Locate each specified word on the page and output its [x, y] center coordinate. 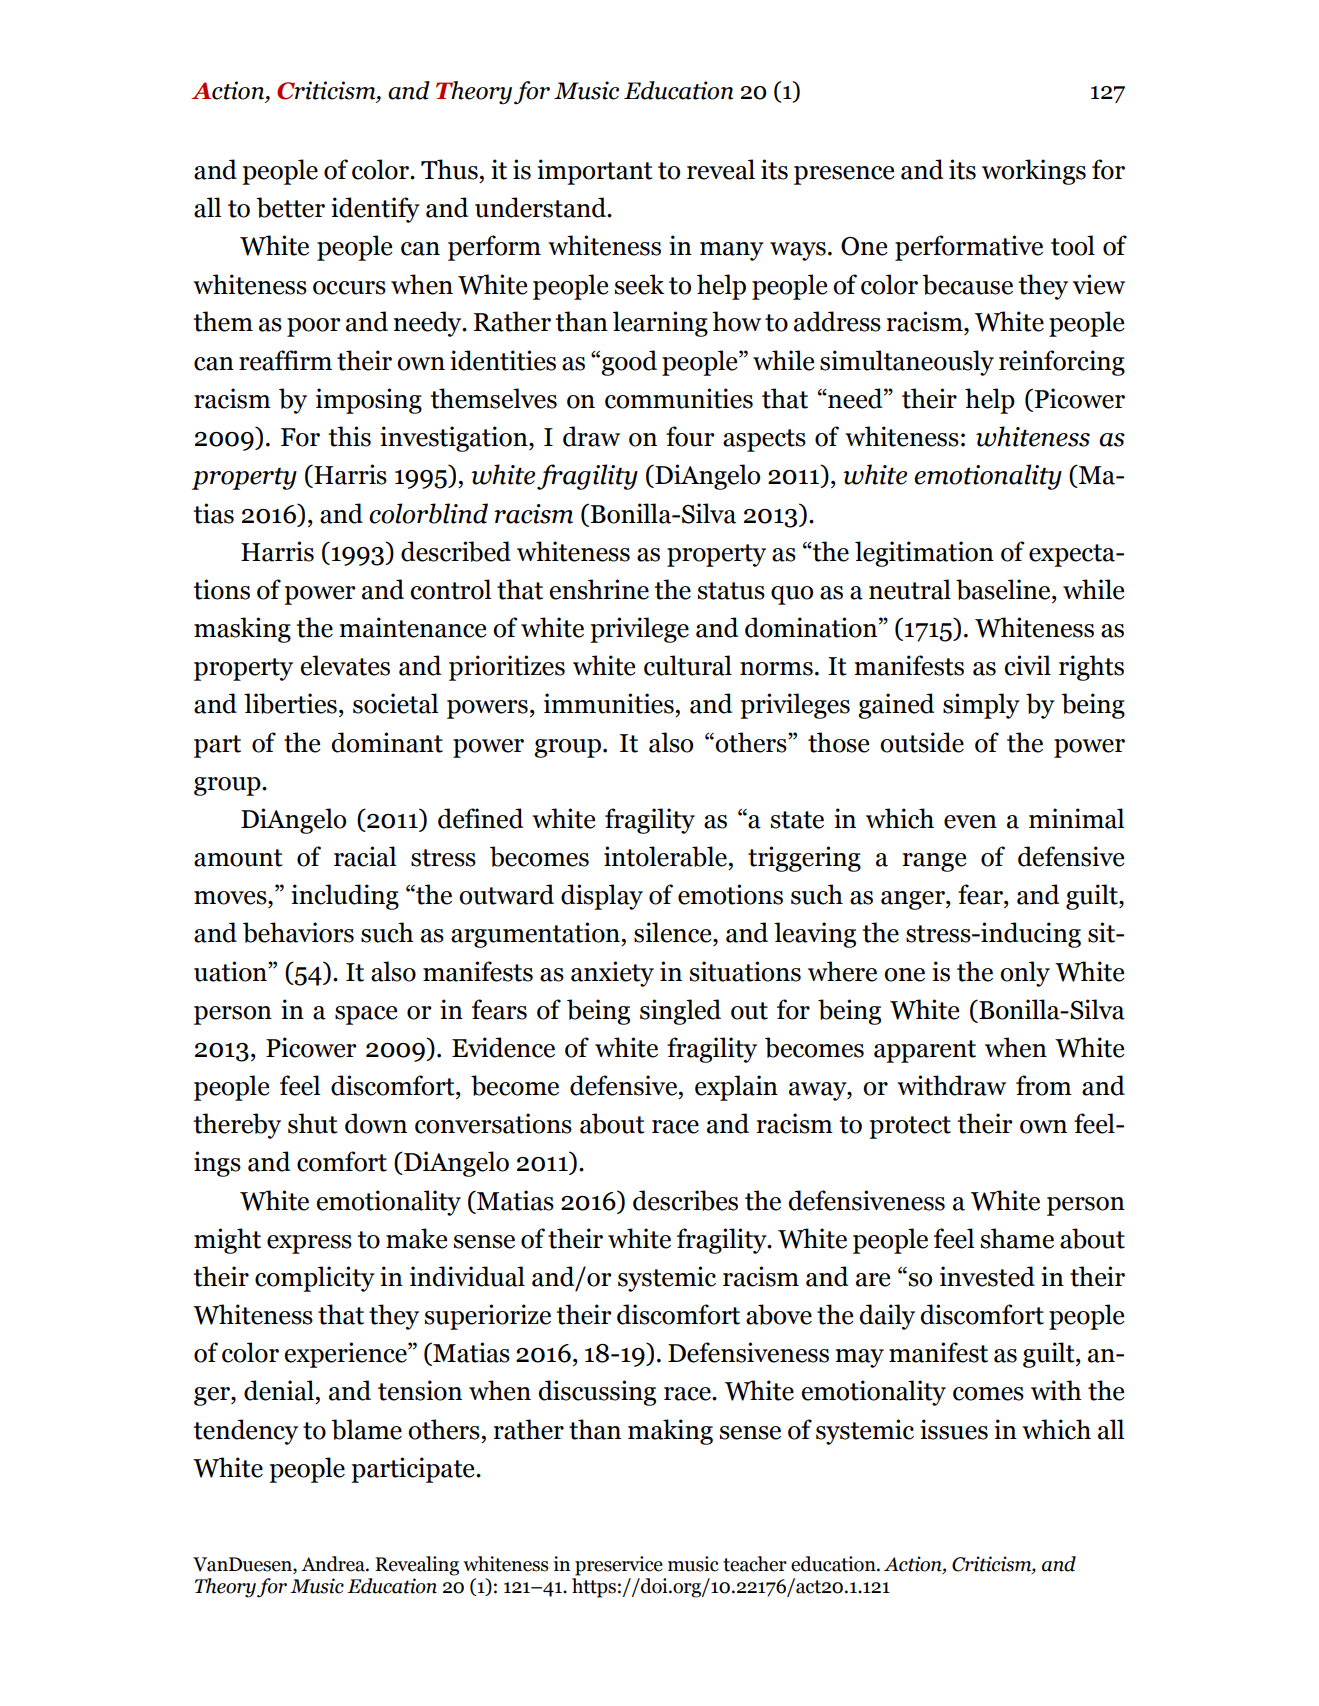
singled [680, 1012]
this [350, 436]
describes [685, 1200]
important [595, 172]
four [690, 436]
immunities [609, 703]
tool [1073, 245]
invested [987, 1276]
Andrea [334, 1564]
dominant [387, 742]
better [290, 207]
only [1025, 974]
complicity [315, 1279]
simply [981, 706]
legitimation [924, 554]
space [366, 1015]
